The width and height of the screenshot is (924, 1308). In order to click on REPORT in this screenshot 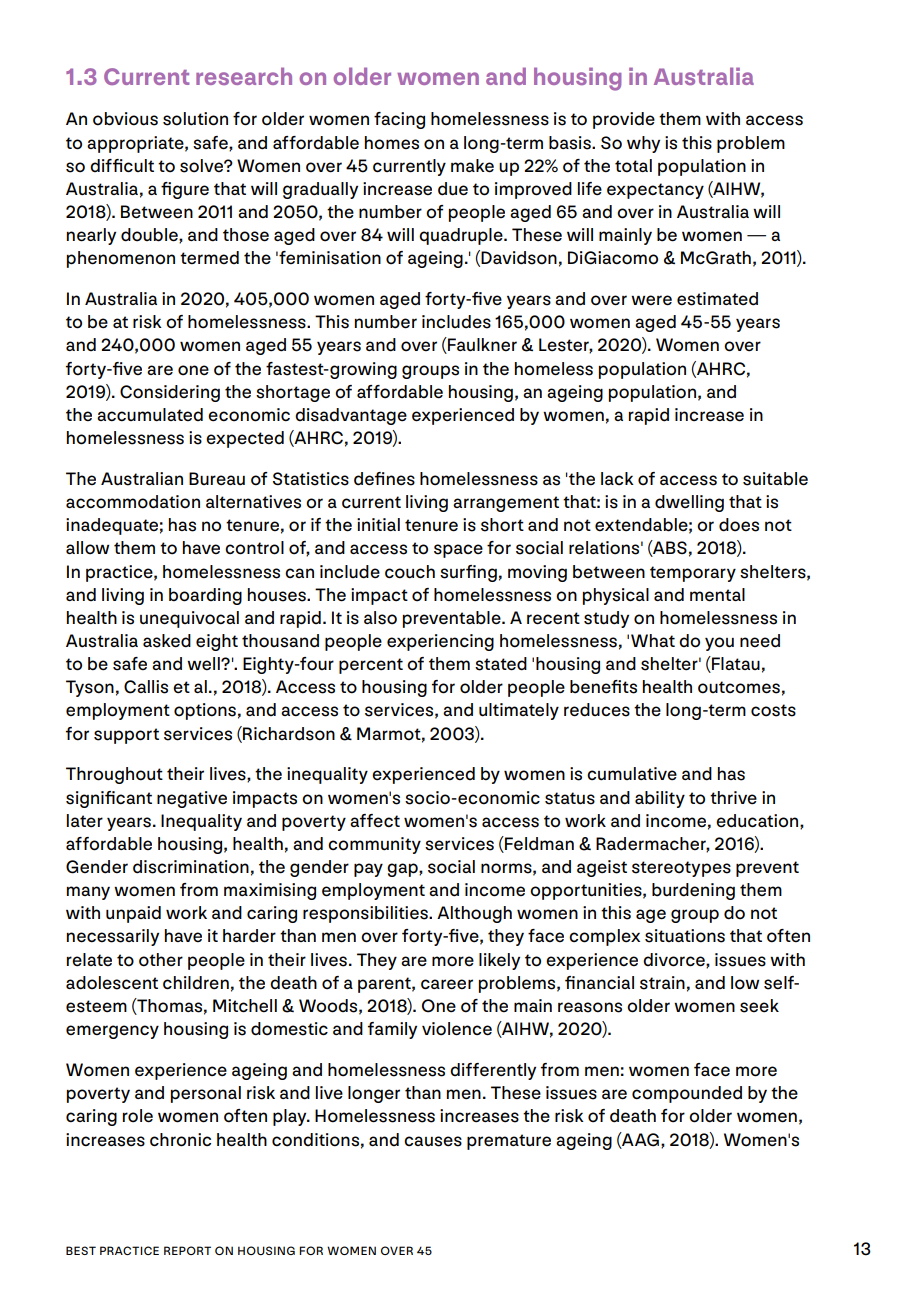, I will do `click(187, 1250)`.
